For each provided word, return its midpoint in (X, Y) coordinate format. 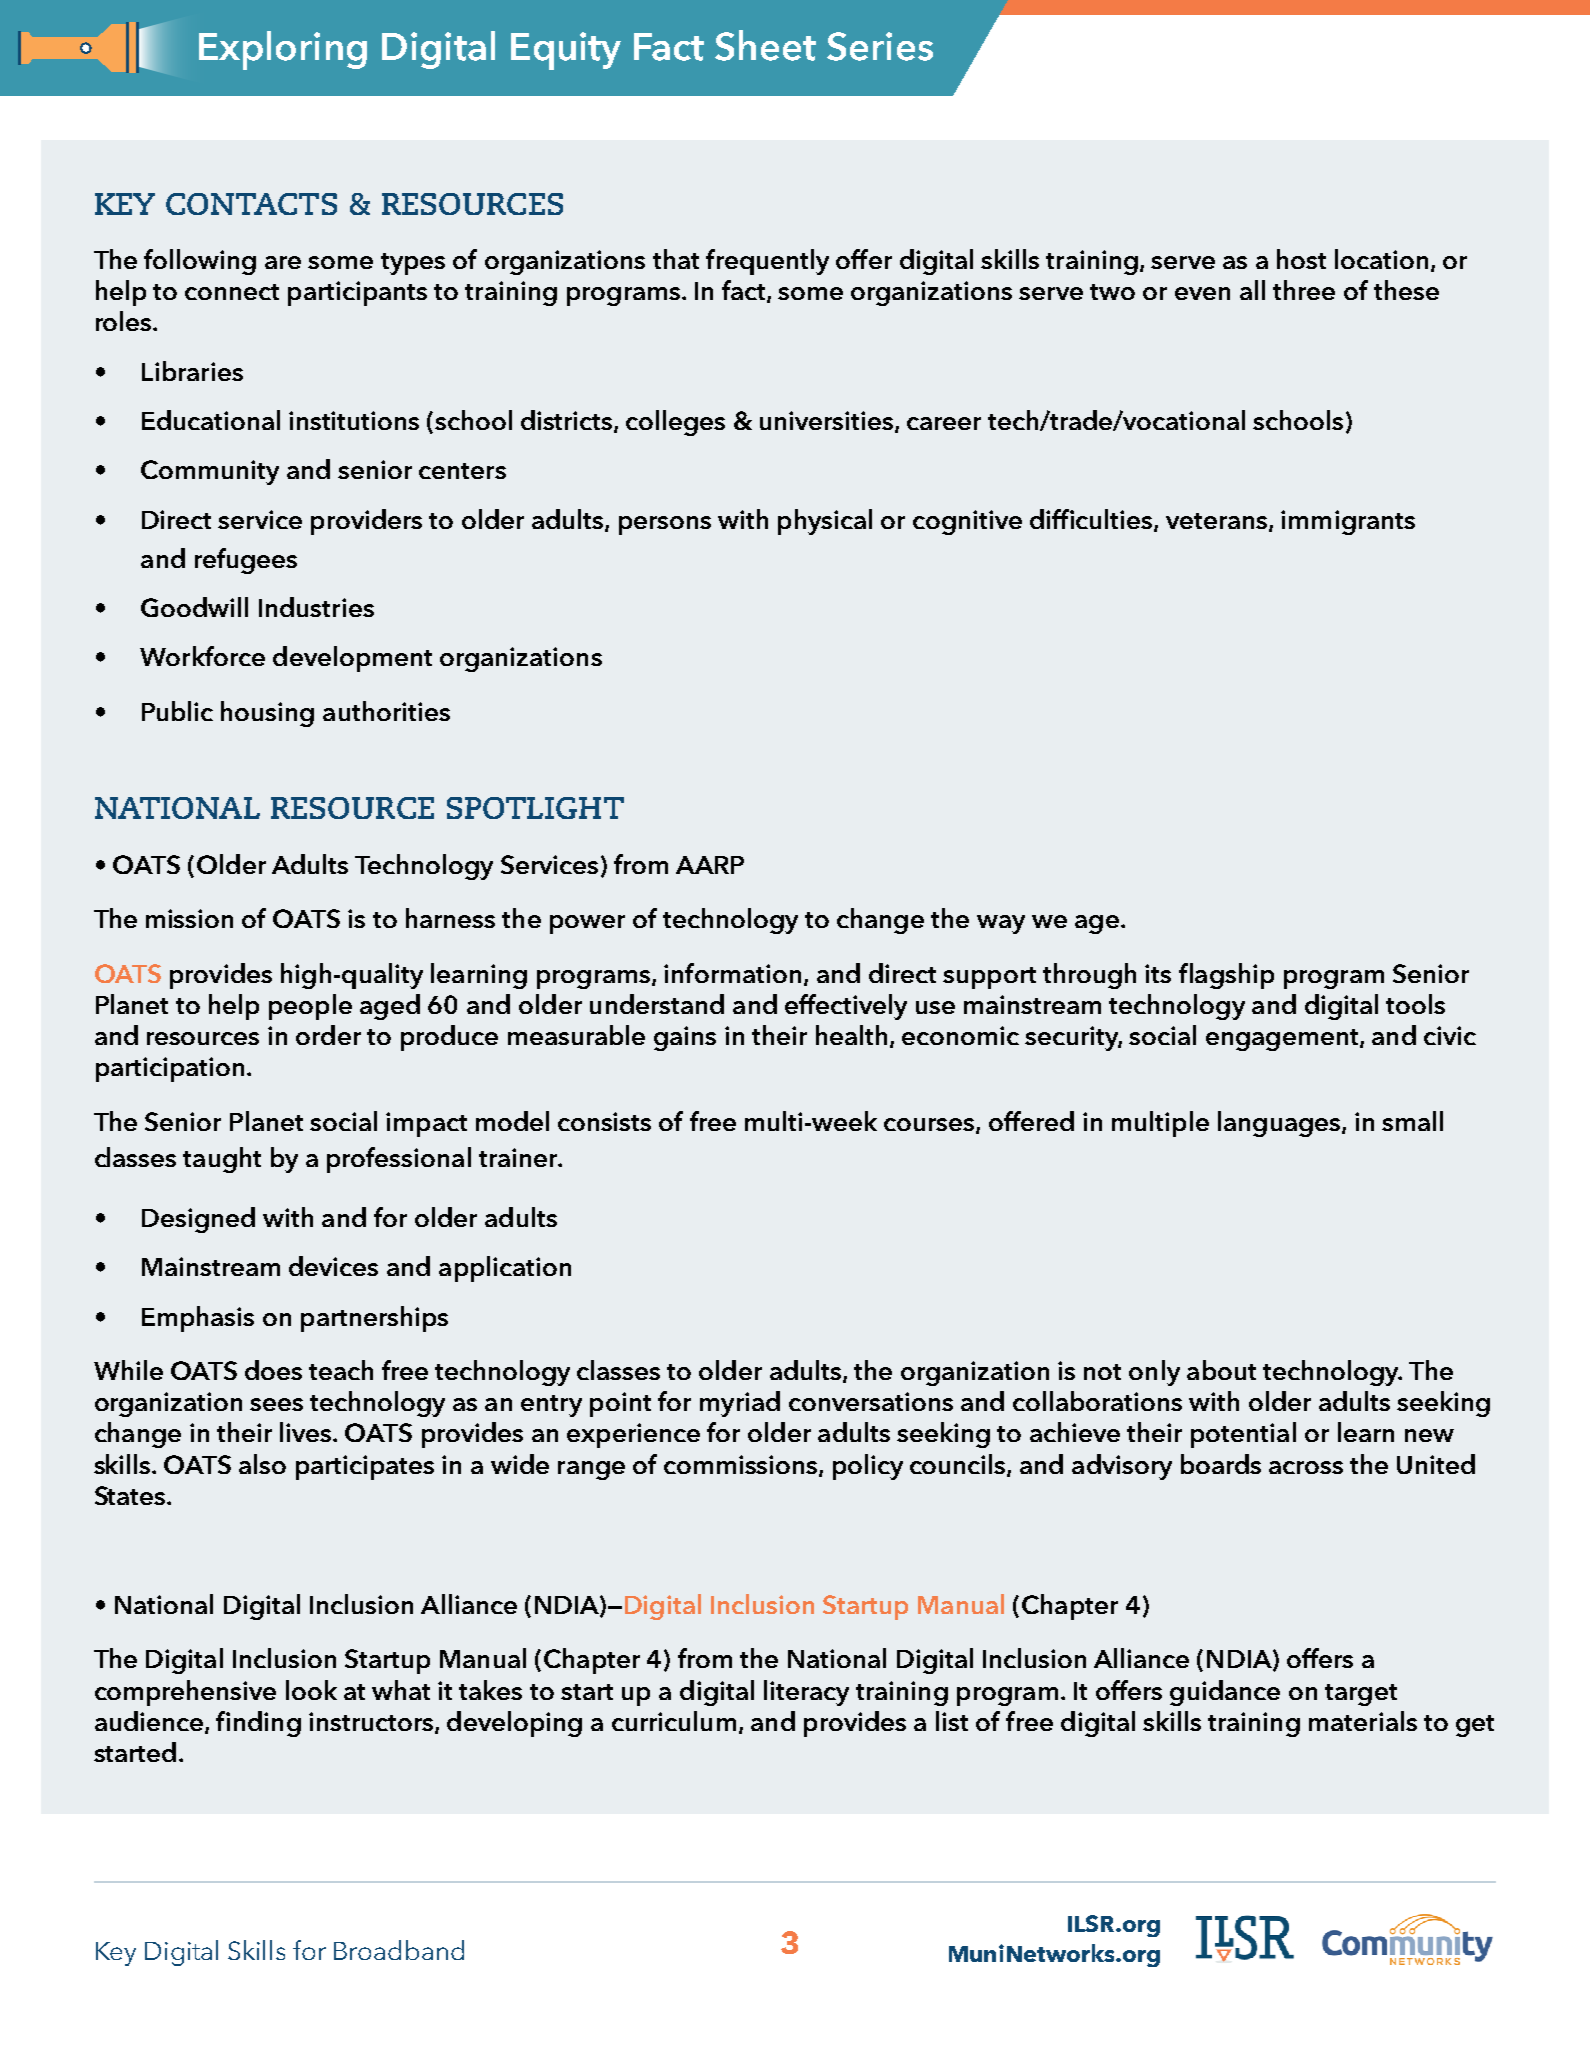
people (310, 1007)
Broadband (399, 1950)
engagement (1283, 1040)
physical (825, 522)
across (1306, 1467)
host (1301, 259)
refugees (246, 561)
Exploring (283, 50)
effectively (846, 1007)
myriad (740, 1404)
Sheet (765, 45)
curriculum (674, 1721)
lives (307, 1432)
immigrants (1348, 522)
